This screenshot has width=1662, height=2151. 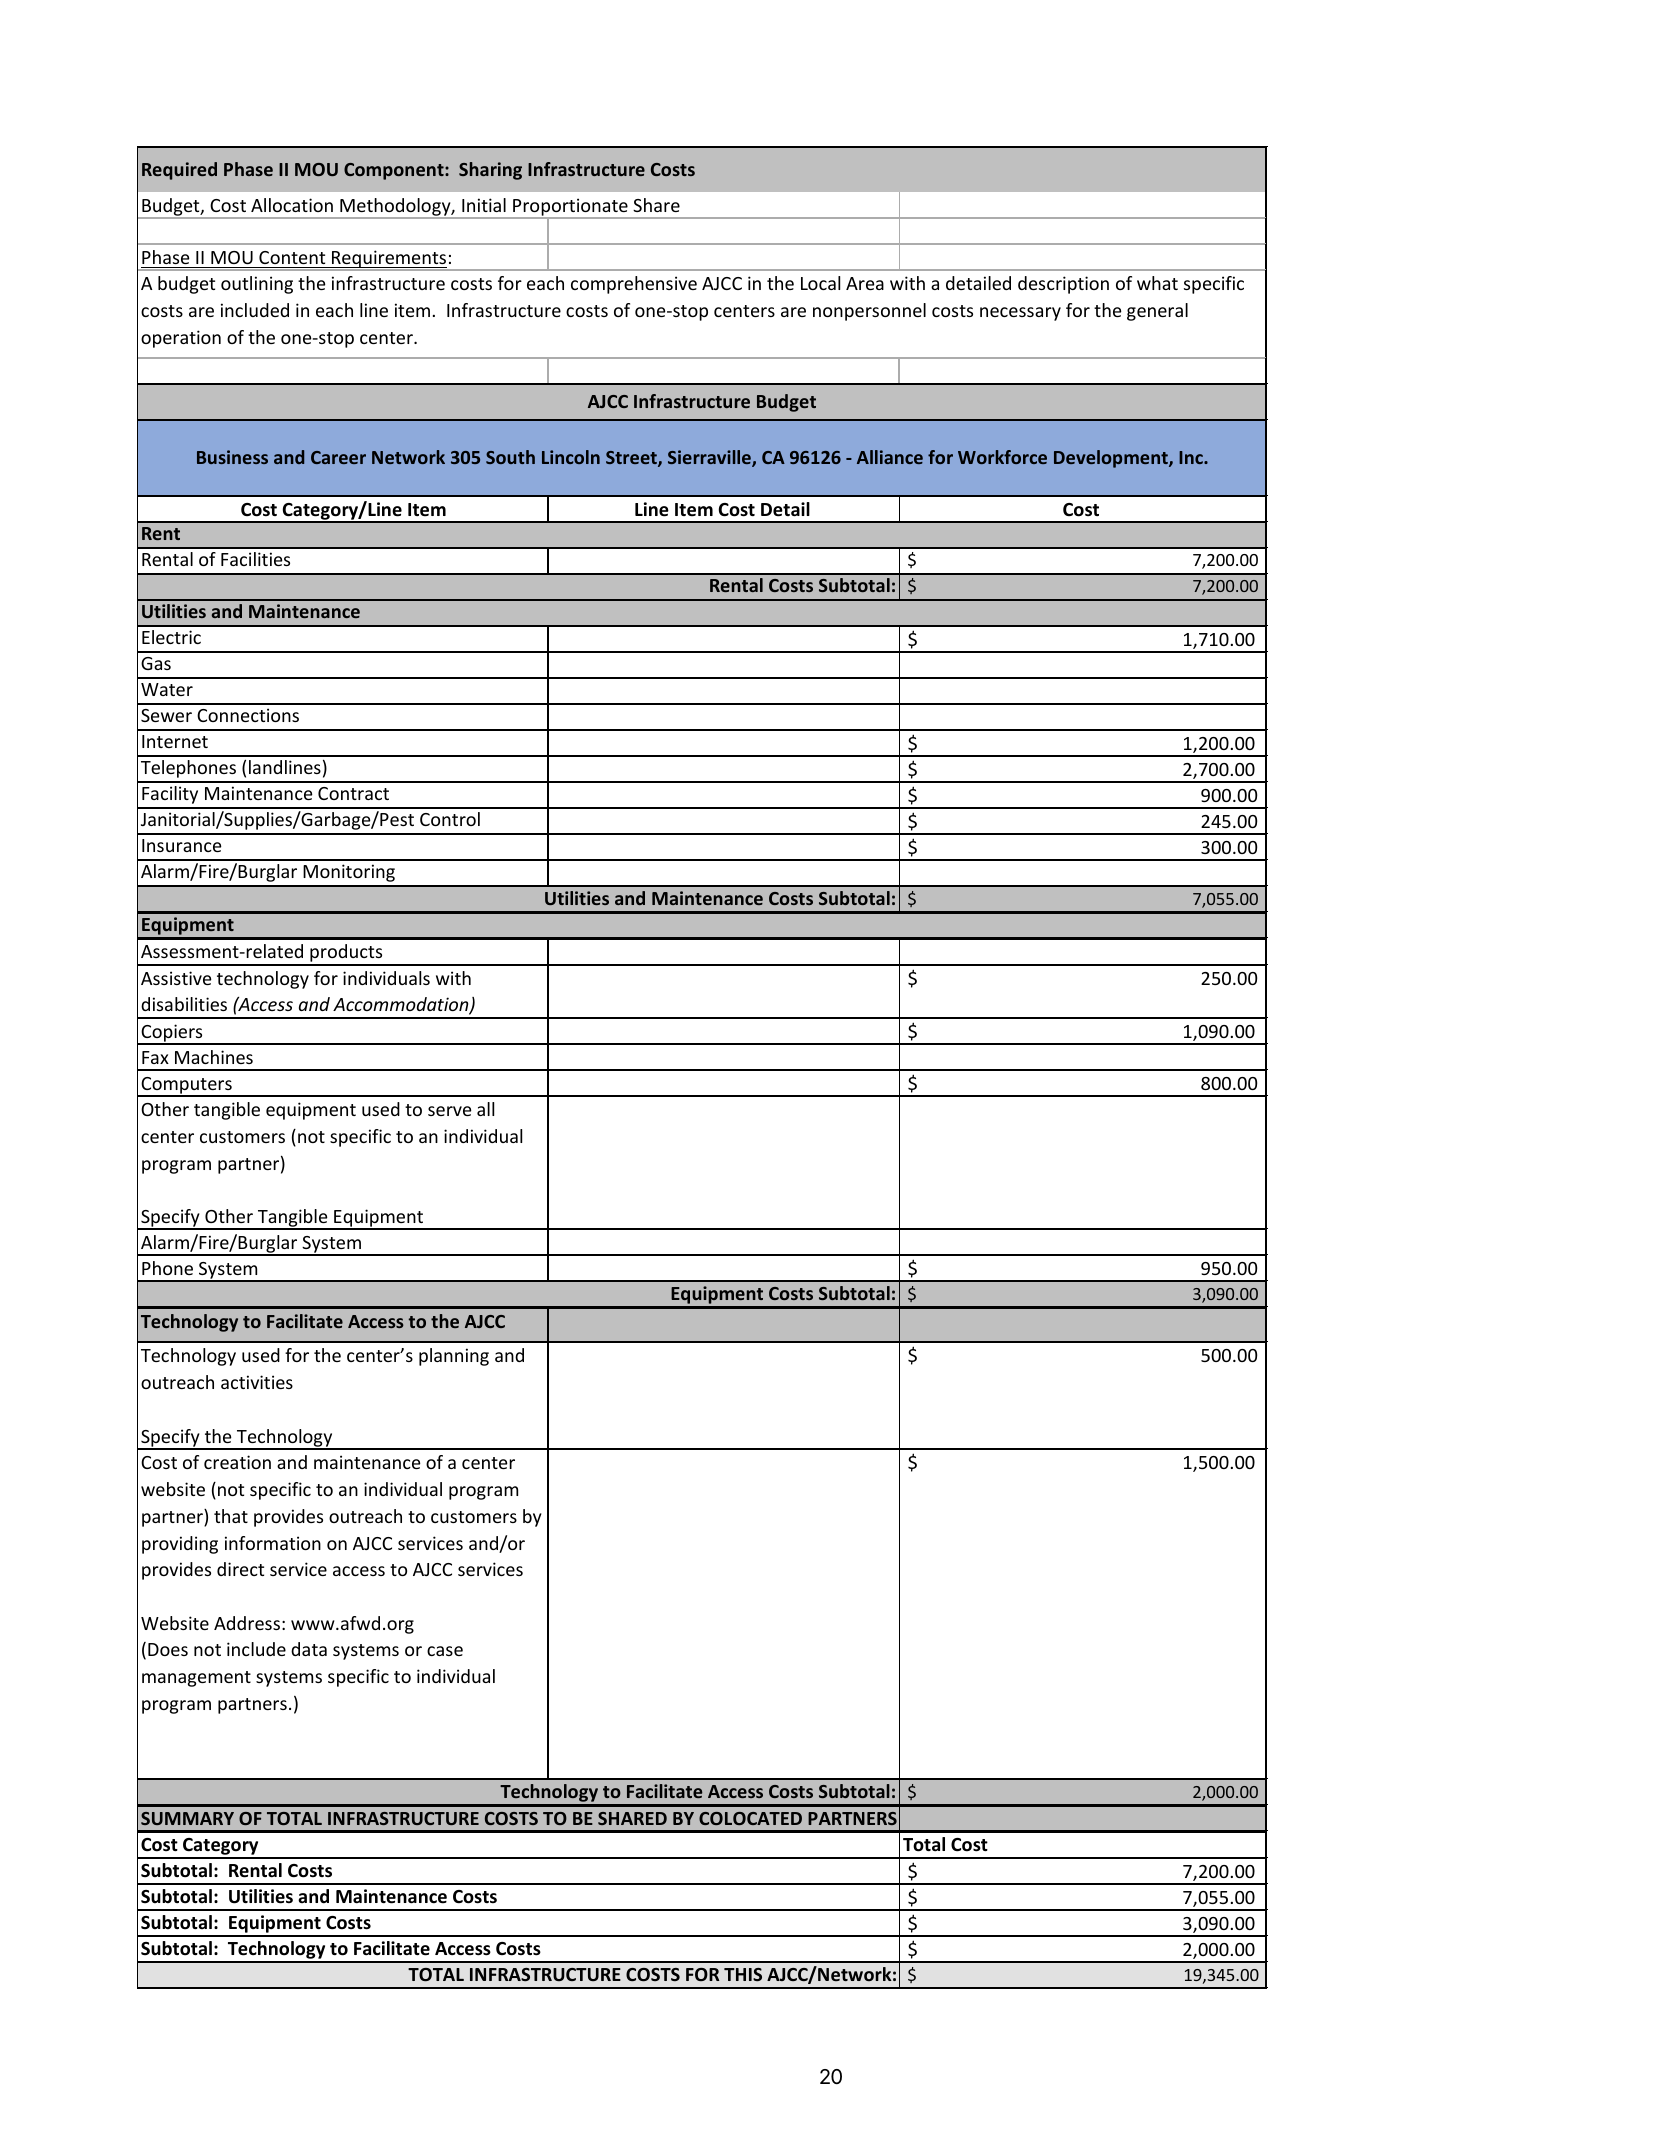 What do you see at coordinates (187, 1818) in the screenshot?
I see `SUMMARY` at bounding box center [187, 1818].
